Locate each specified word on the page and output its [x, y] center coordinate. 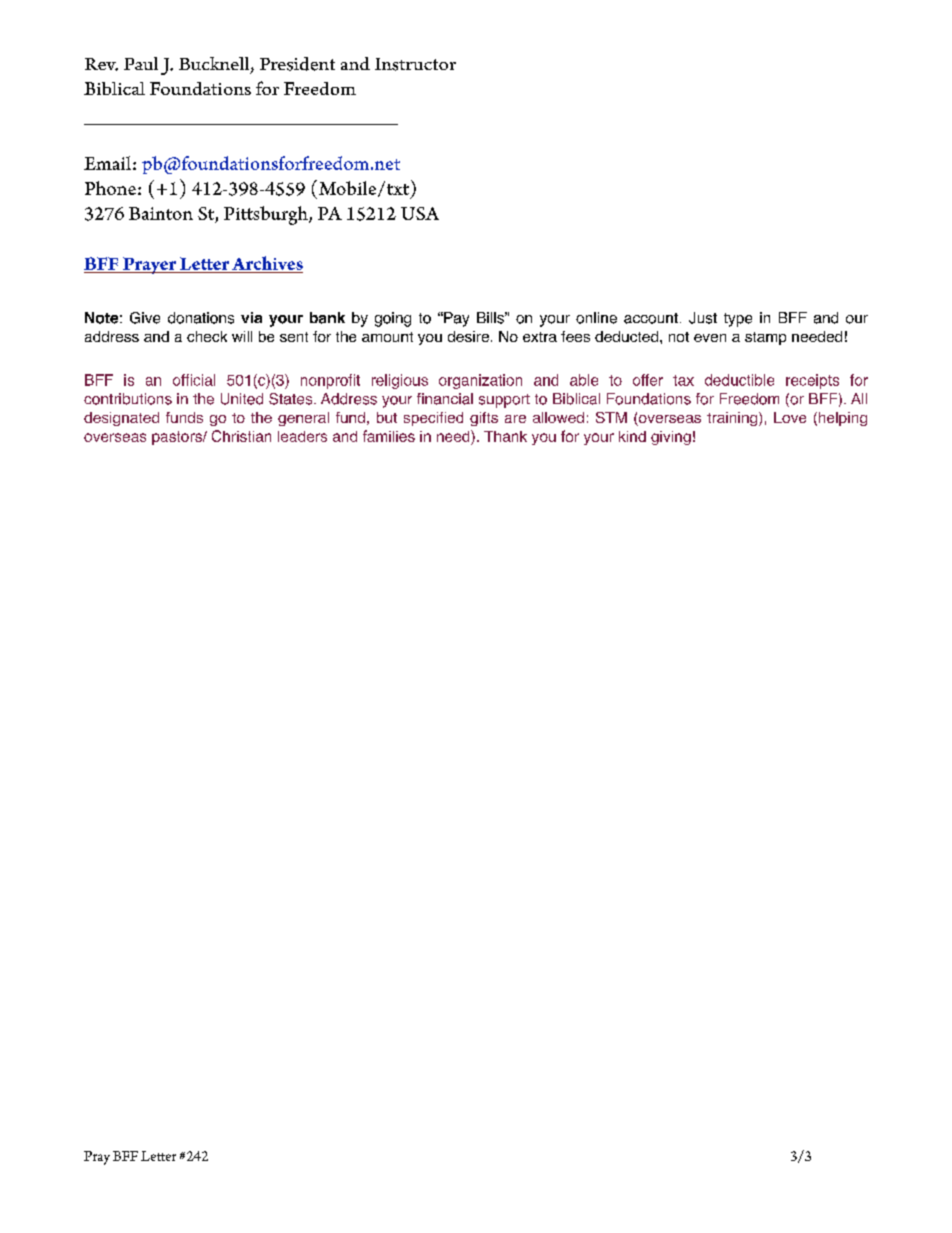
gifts [484, 419]
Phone [110, 188]
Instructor [415, 64]
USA [420, 213]
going [393, 319]
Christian [241, 436]
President [297, 64]
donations [201, 318]
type [738, 320]
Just [703, 318]
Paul [141, 63]
